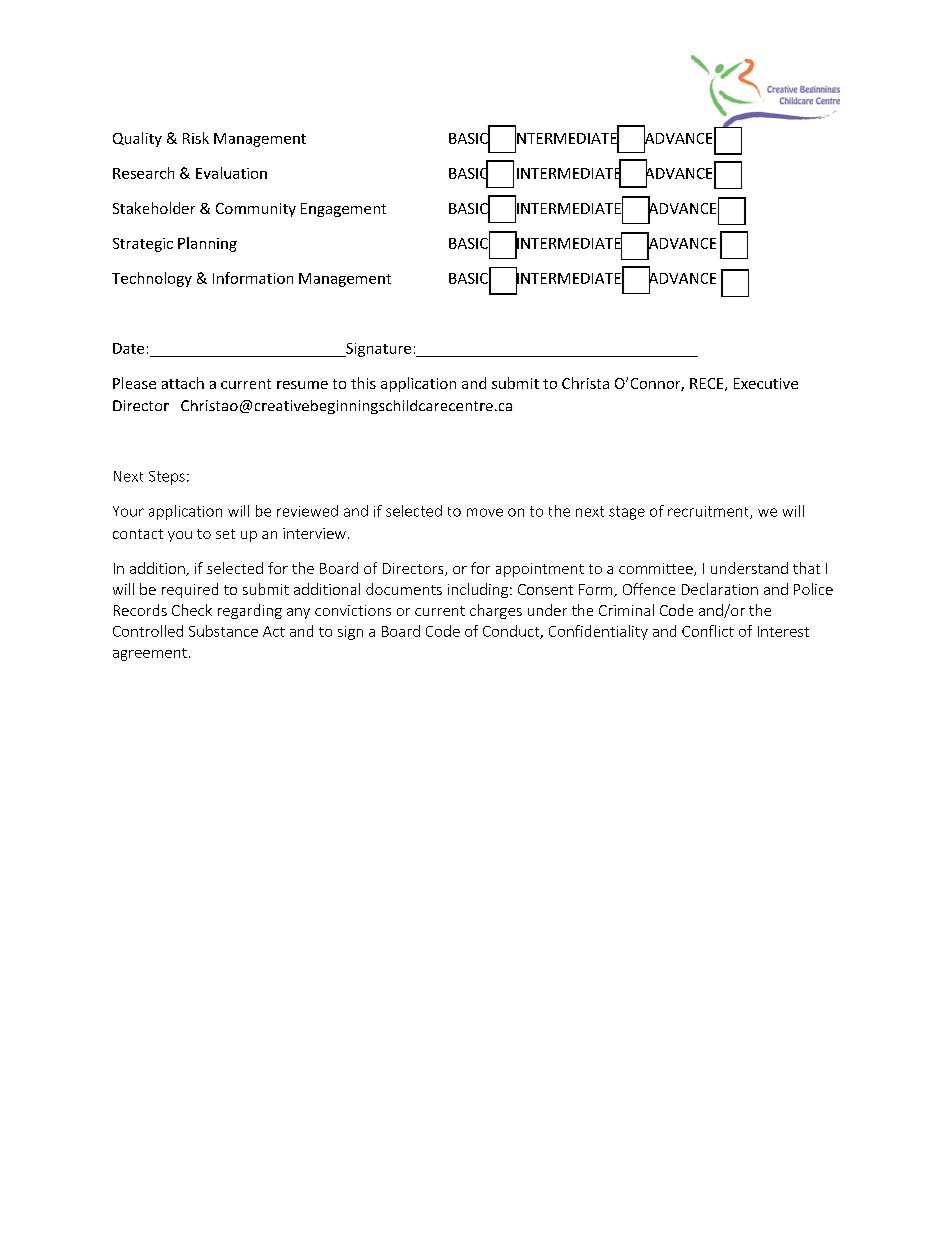  Describe the element at coordinates (223, 631) in the image. I see `Substance` at that location.
